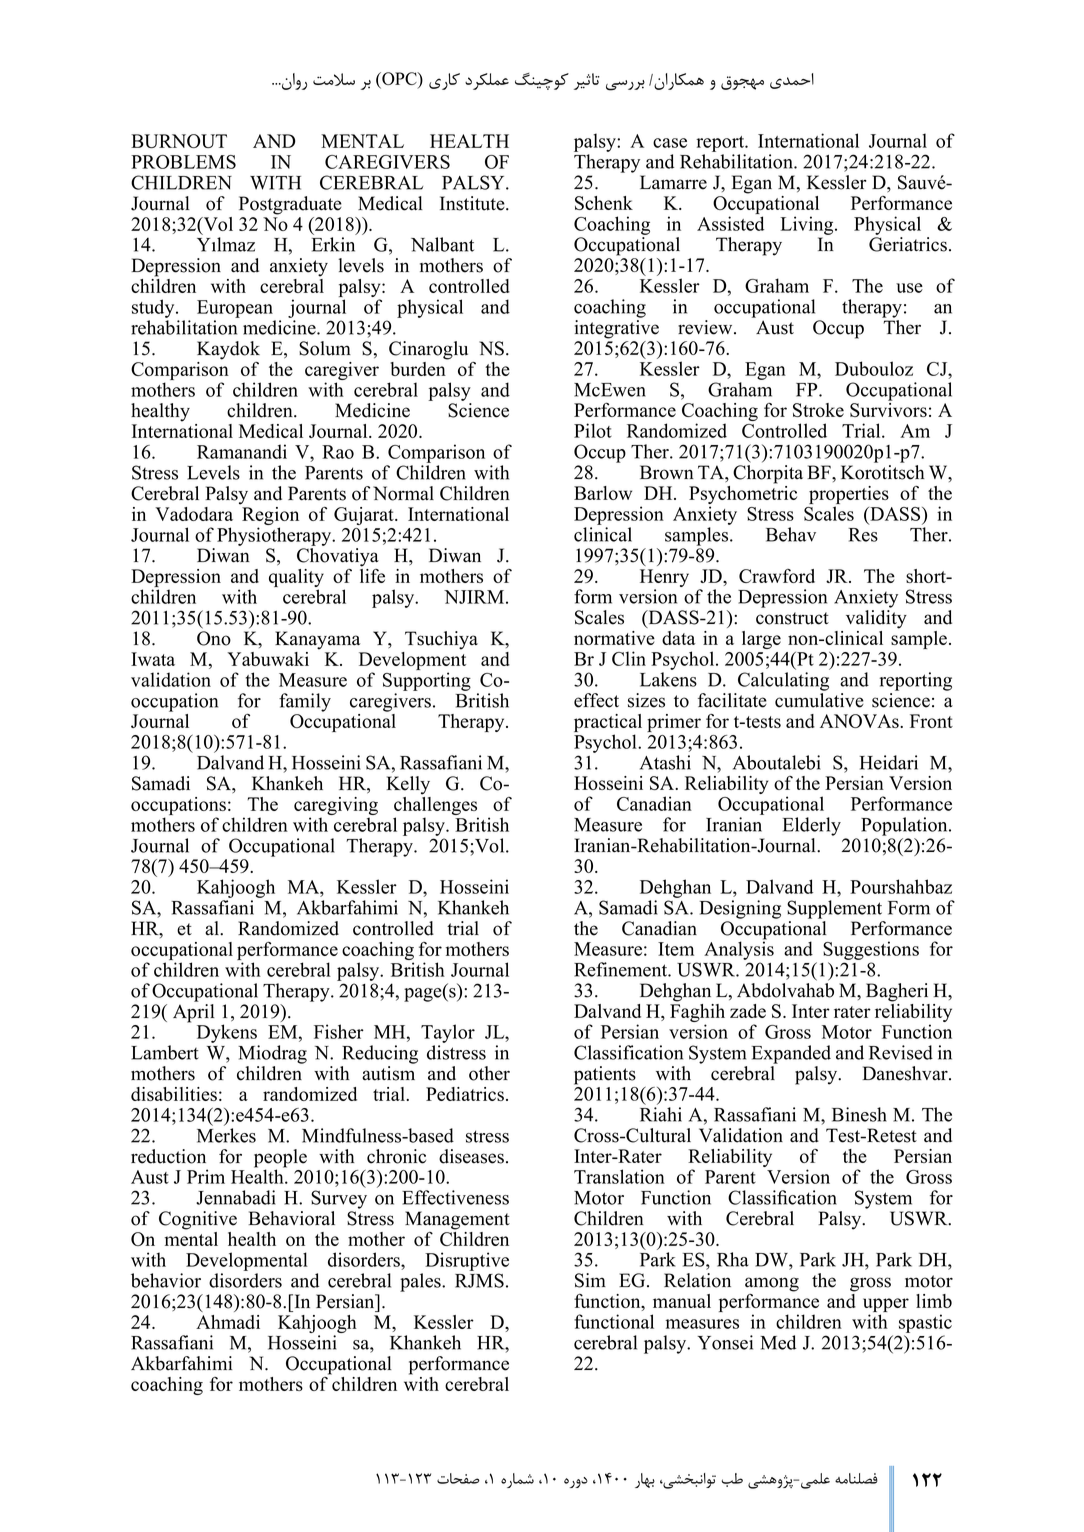  What do you see at coordinates (305, 702) in the image?
I see `family` at bounding box center [305, 702].
